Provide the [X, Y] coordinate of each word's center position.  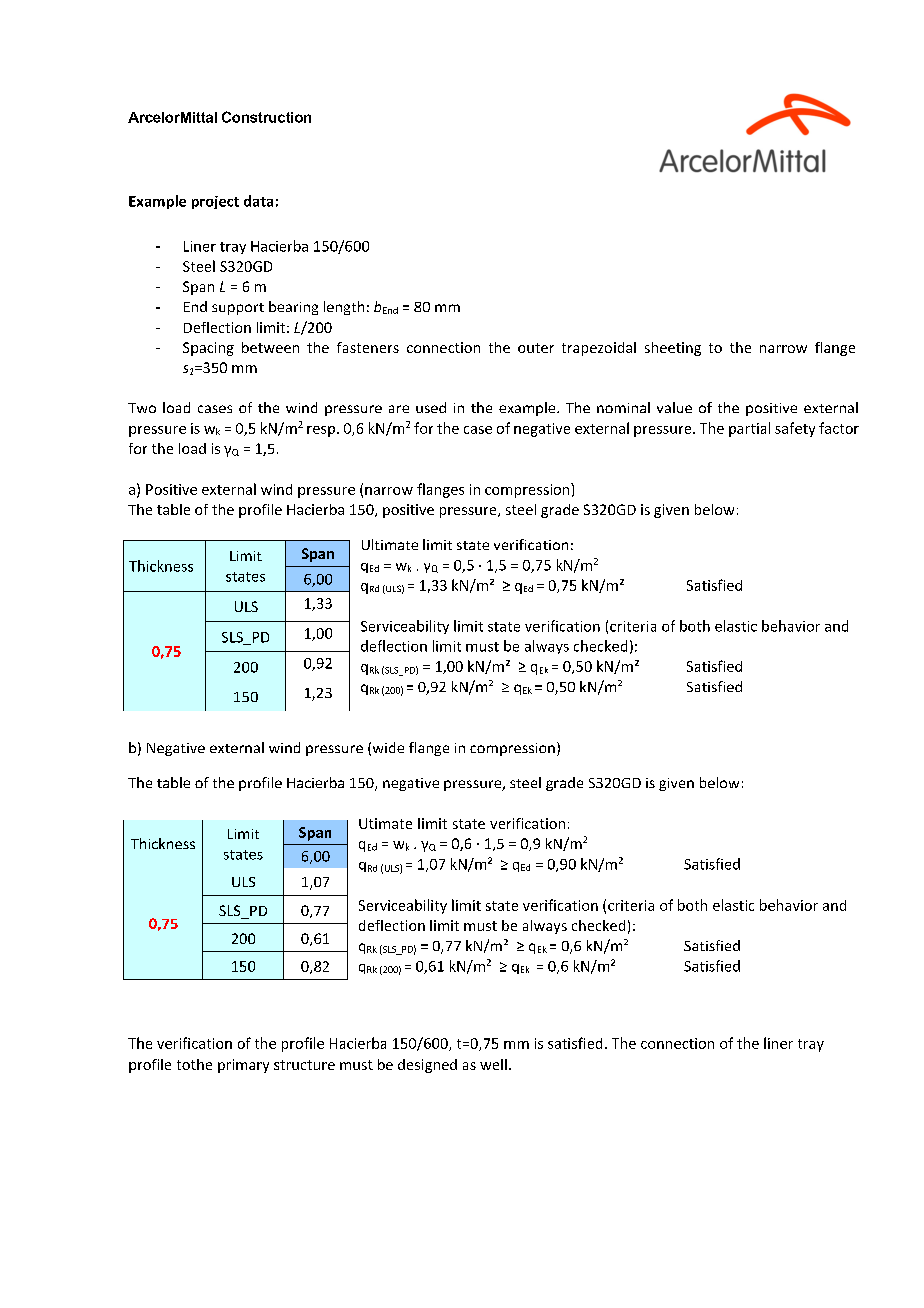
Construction [266, 117]
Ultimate [390, 544]
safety [795, 429]
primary [243, 1066]
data [258, 201]
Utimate [385, 823]
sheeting [673, 349]
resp [321, 431]
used [431, 407]
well [493, 1064]
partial [749, 429]
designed [427, 1066]
